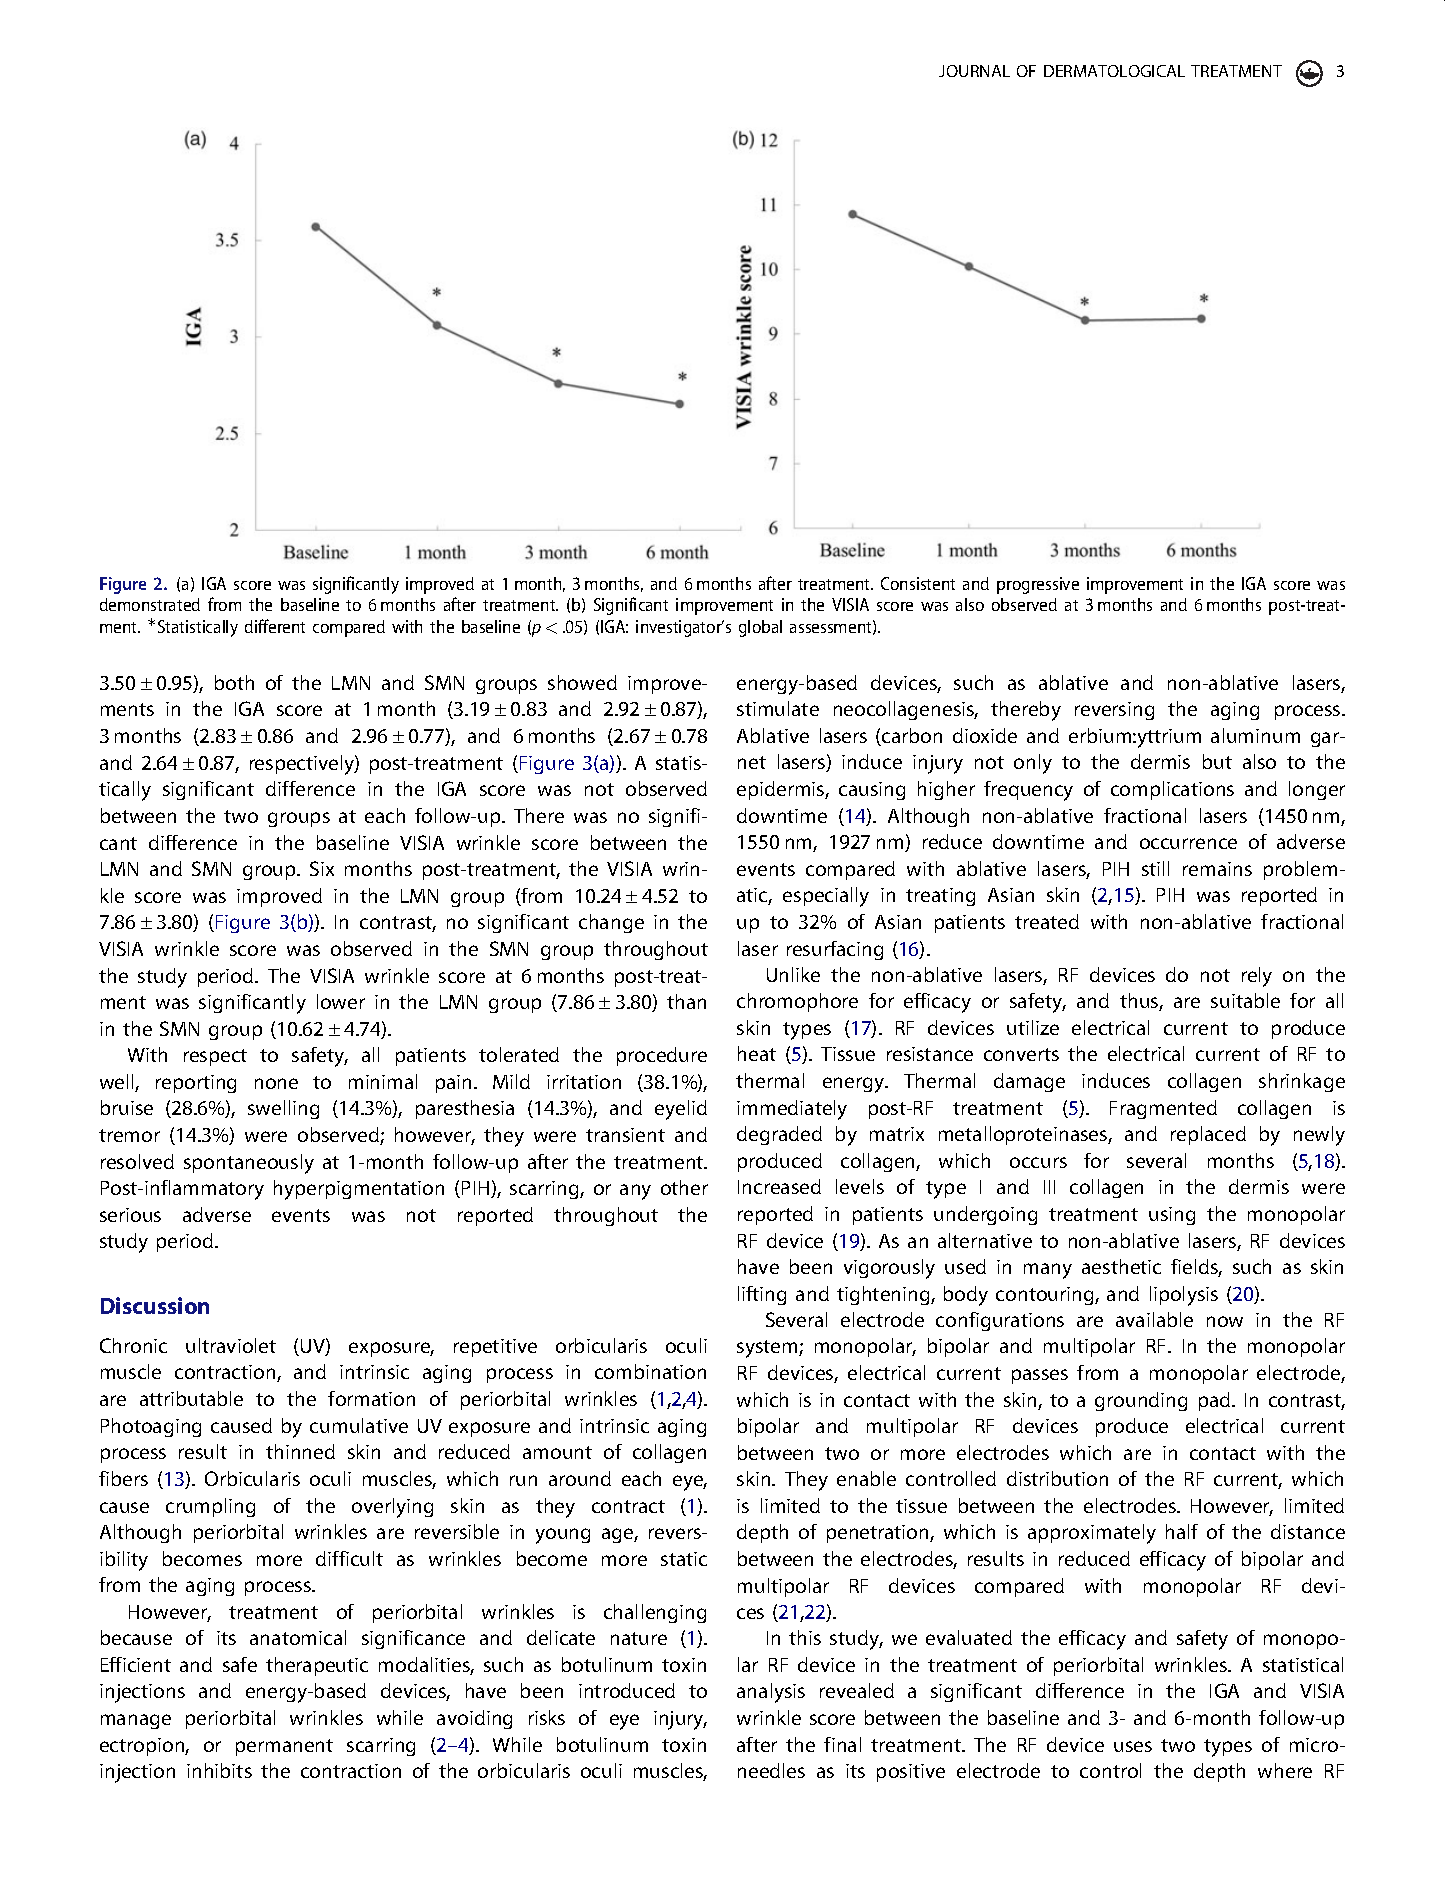  I want to click on spontaneously, so click(249, 1164).
